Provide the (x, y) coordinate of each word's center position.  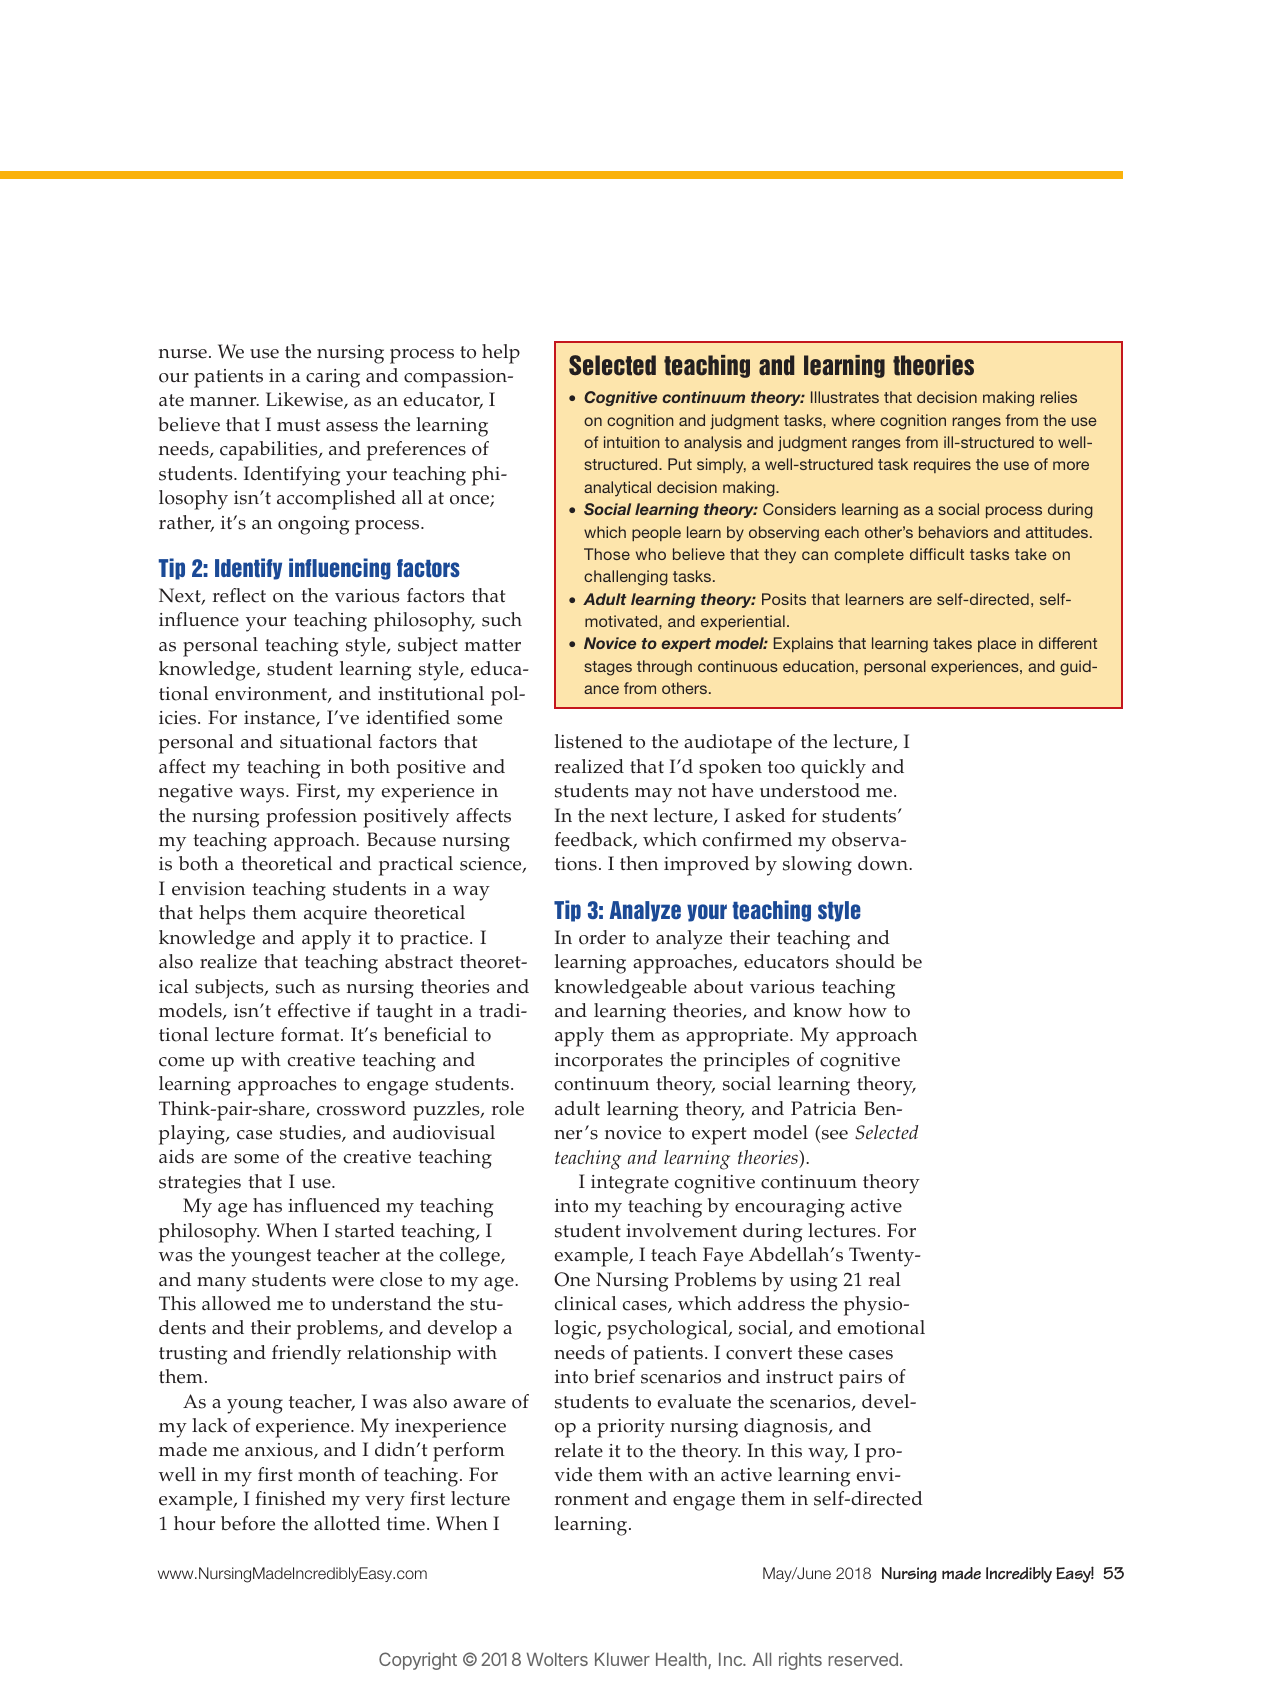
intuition (632, 442)
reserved (863, 1659)
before (248, 1523)
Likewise (305, 400)
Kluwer (622, 1659)
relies (1058, 397)
